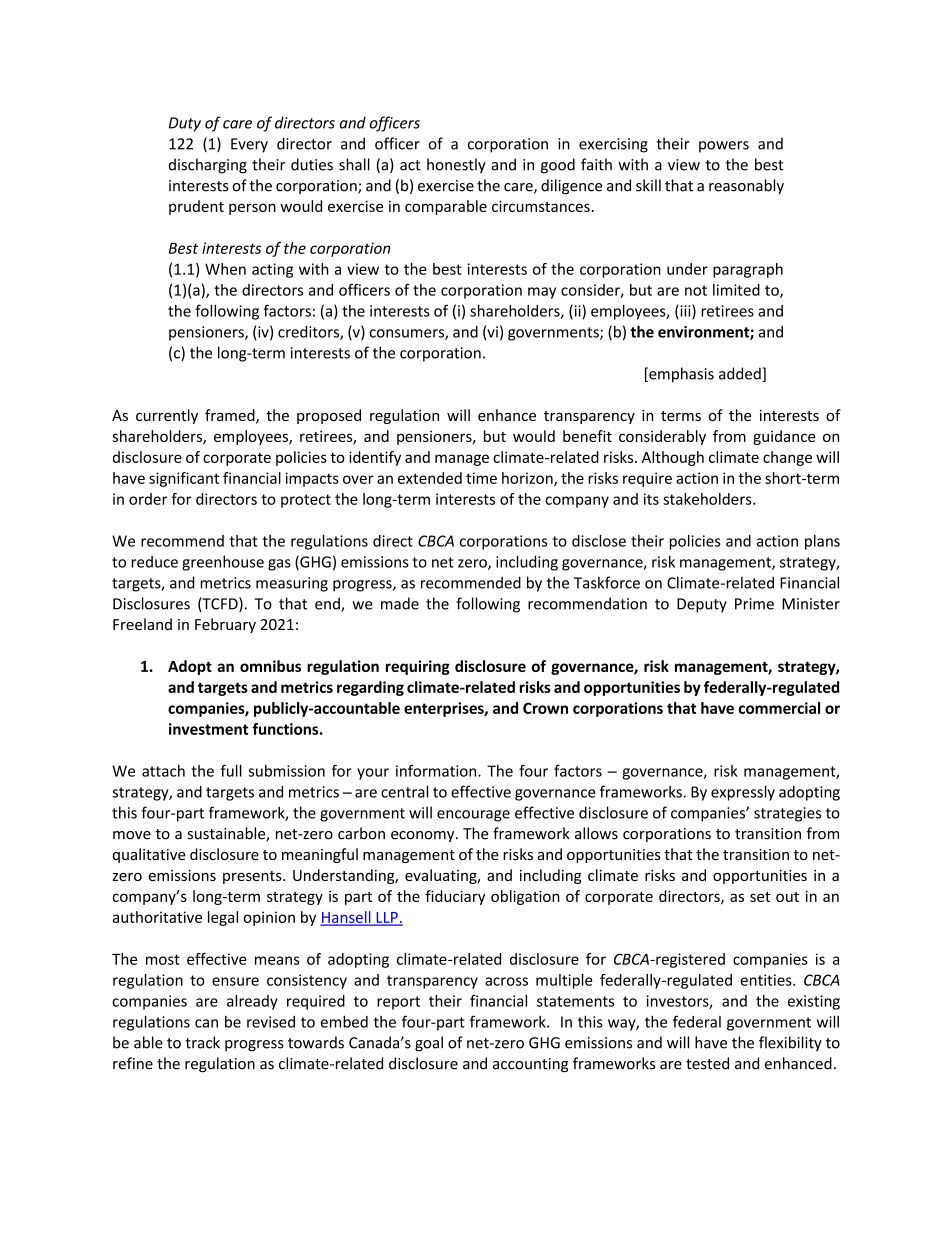 Image resolution: width=952 pixels, height=1233 pixels. What do you see at coordinates (208, 166) in the screenshot?
I see `discharging` at bounding box center [208, 166].
